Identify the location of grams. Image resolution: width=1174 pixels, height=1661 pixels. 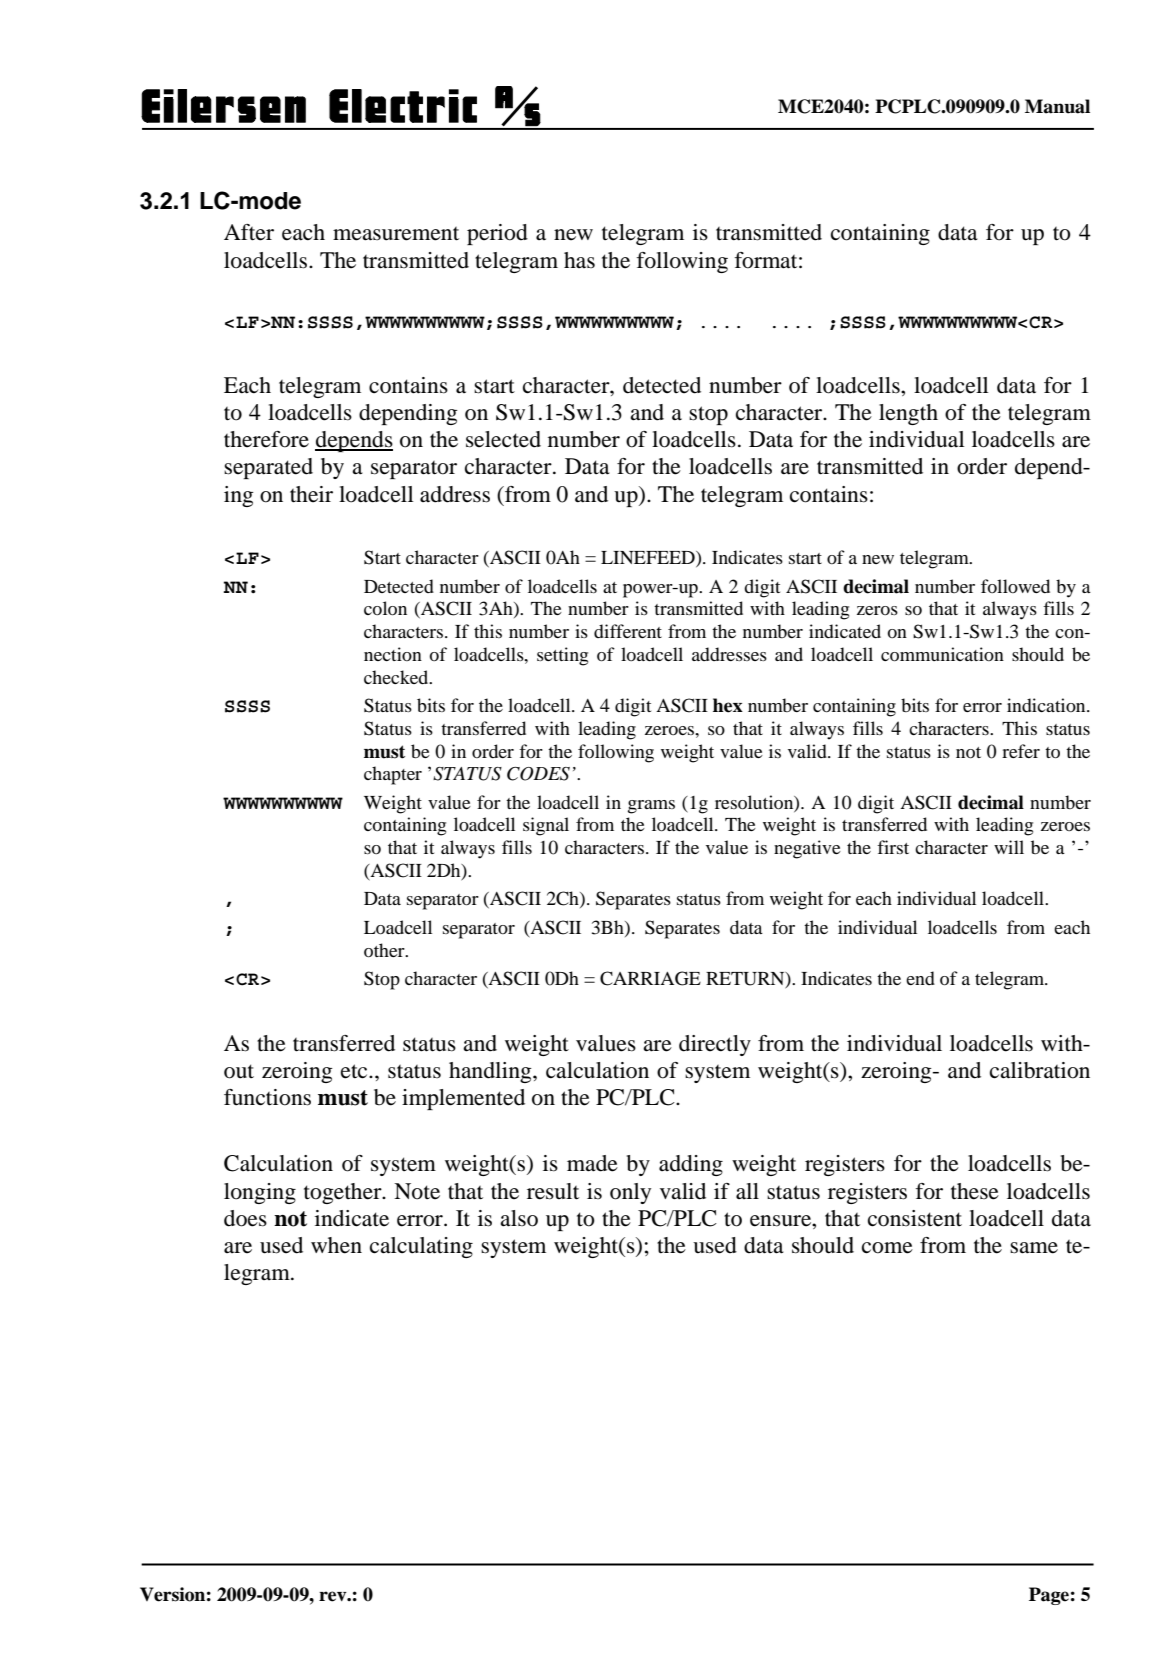
(651, 807).
